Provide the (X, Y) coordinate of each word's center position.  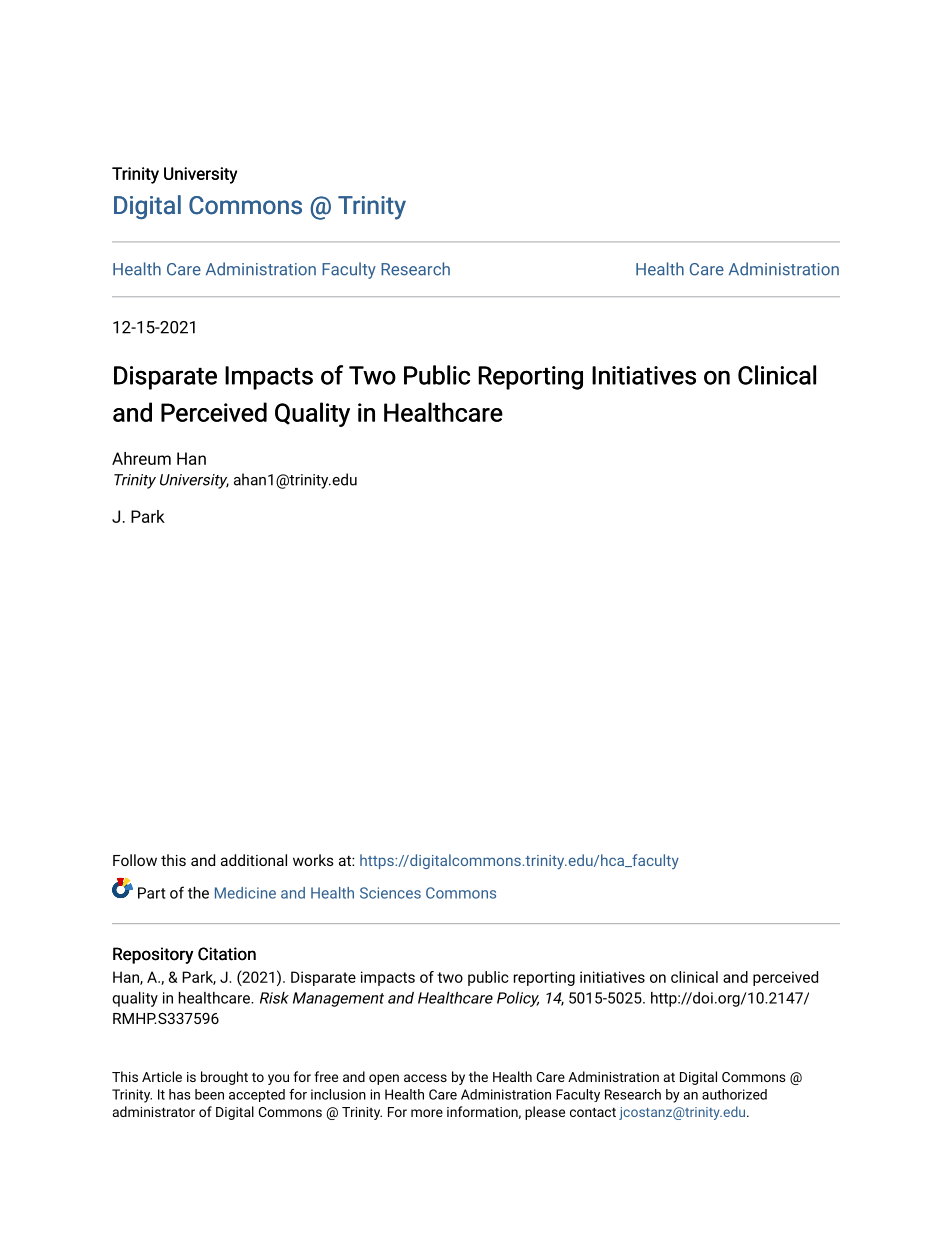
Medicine (245, 893)
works (313, 860)
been (209, 1094)
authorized (734, 1094)
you (278, 1079)
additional (254, 860)
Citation (227, 954)
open (384, 1079)
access (425, 1078)
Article (162, 1076)
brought (224, 1078)
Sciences (390, 893)
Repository (153, 955)
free (326, 1076)
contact (593, 1112)
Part (151, 893)
